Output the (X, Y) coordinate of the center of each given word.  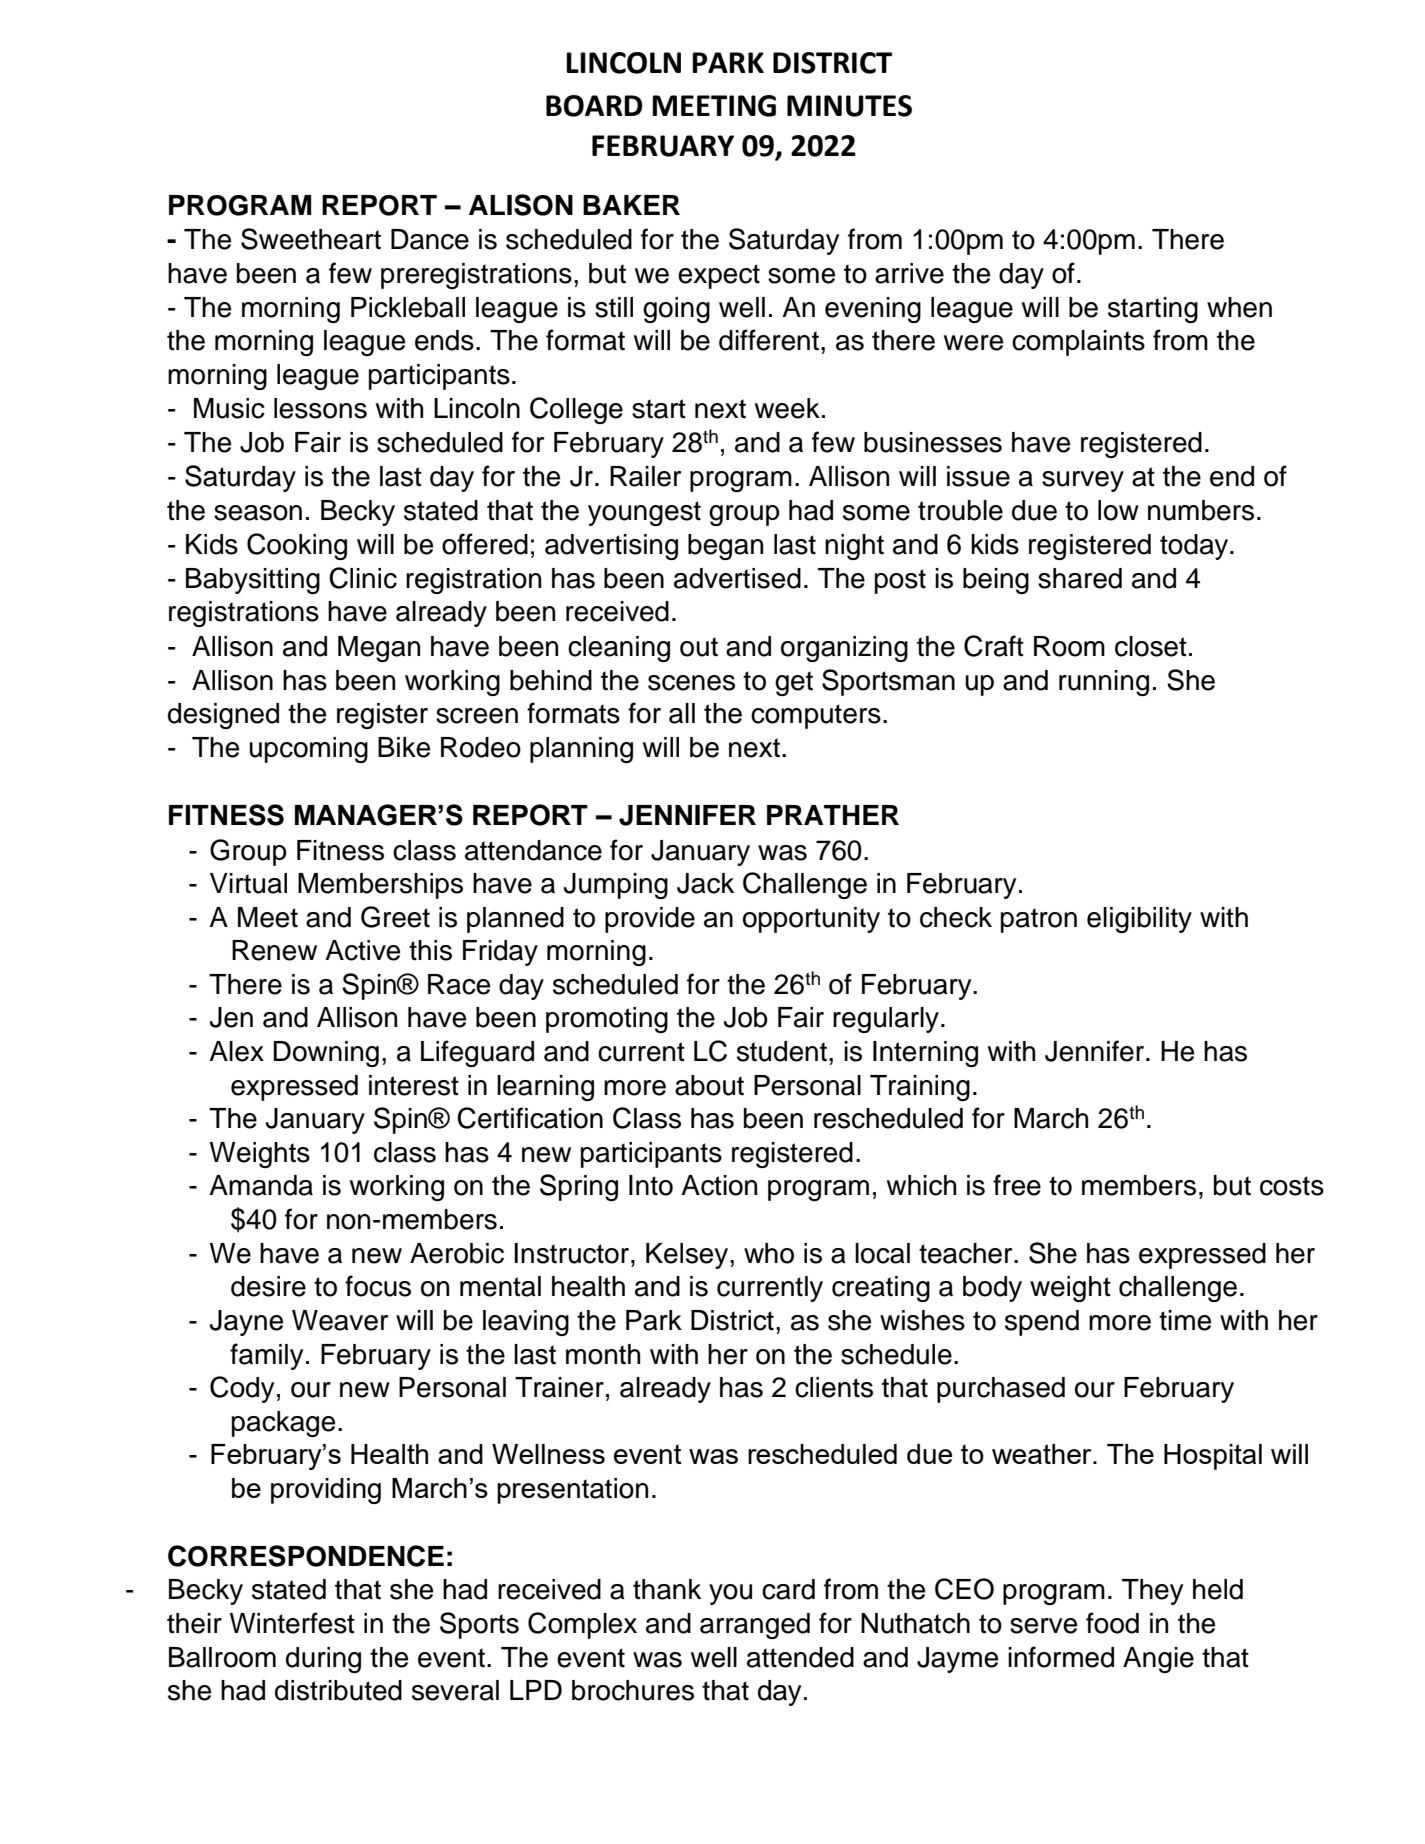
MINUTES (849, 106)
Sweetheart (311, 239)
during (323, 1660)
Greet (395, 917)
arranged (755, 1626)
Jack (705, 883)
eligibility (1139, 920)
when (1239, 307)
